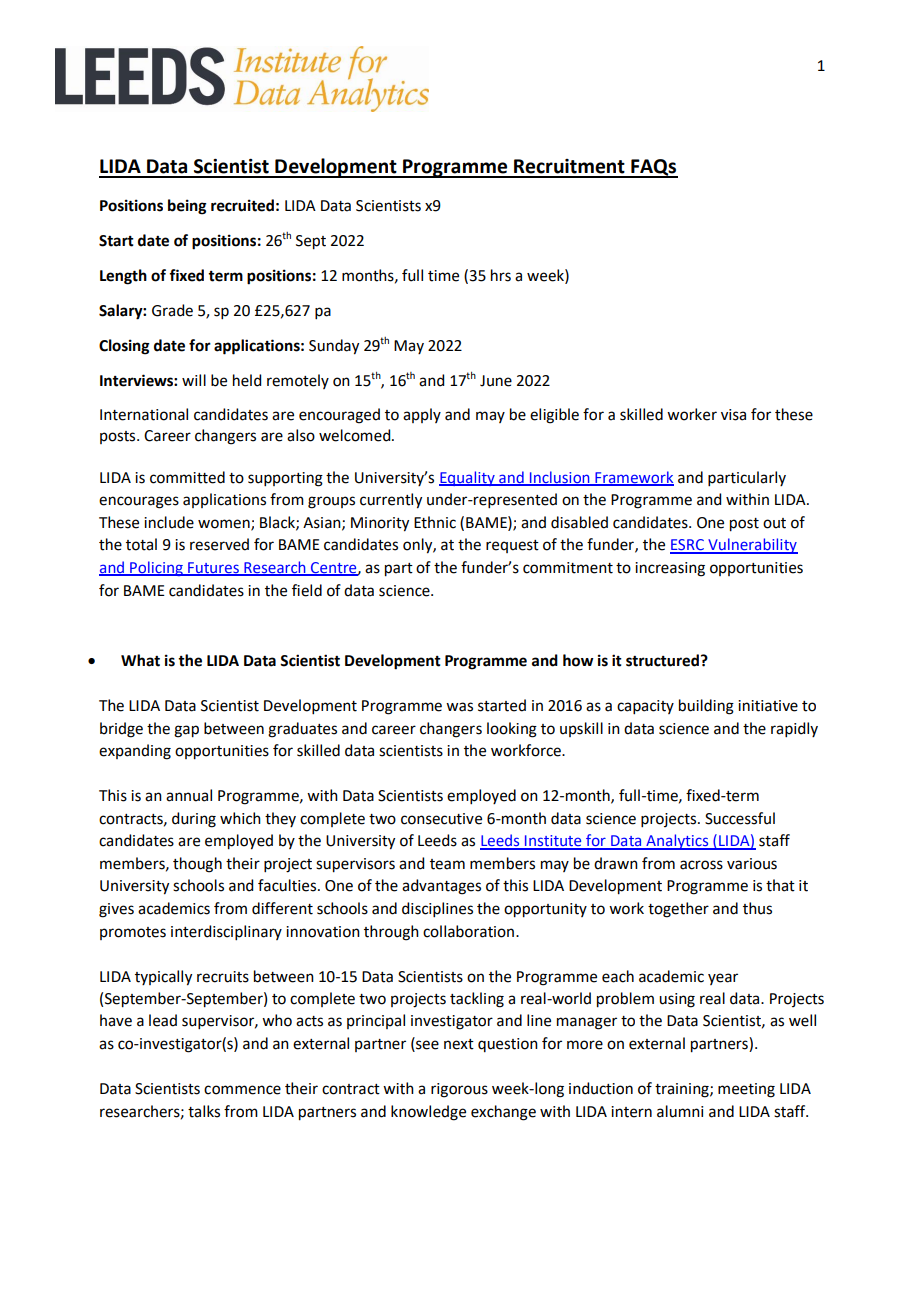 Image resolution: width=924 pixels, height=1308 pixels. I want to click on Equality, so click(468, 478).
